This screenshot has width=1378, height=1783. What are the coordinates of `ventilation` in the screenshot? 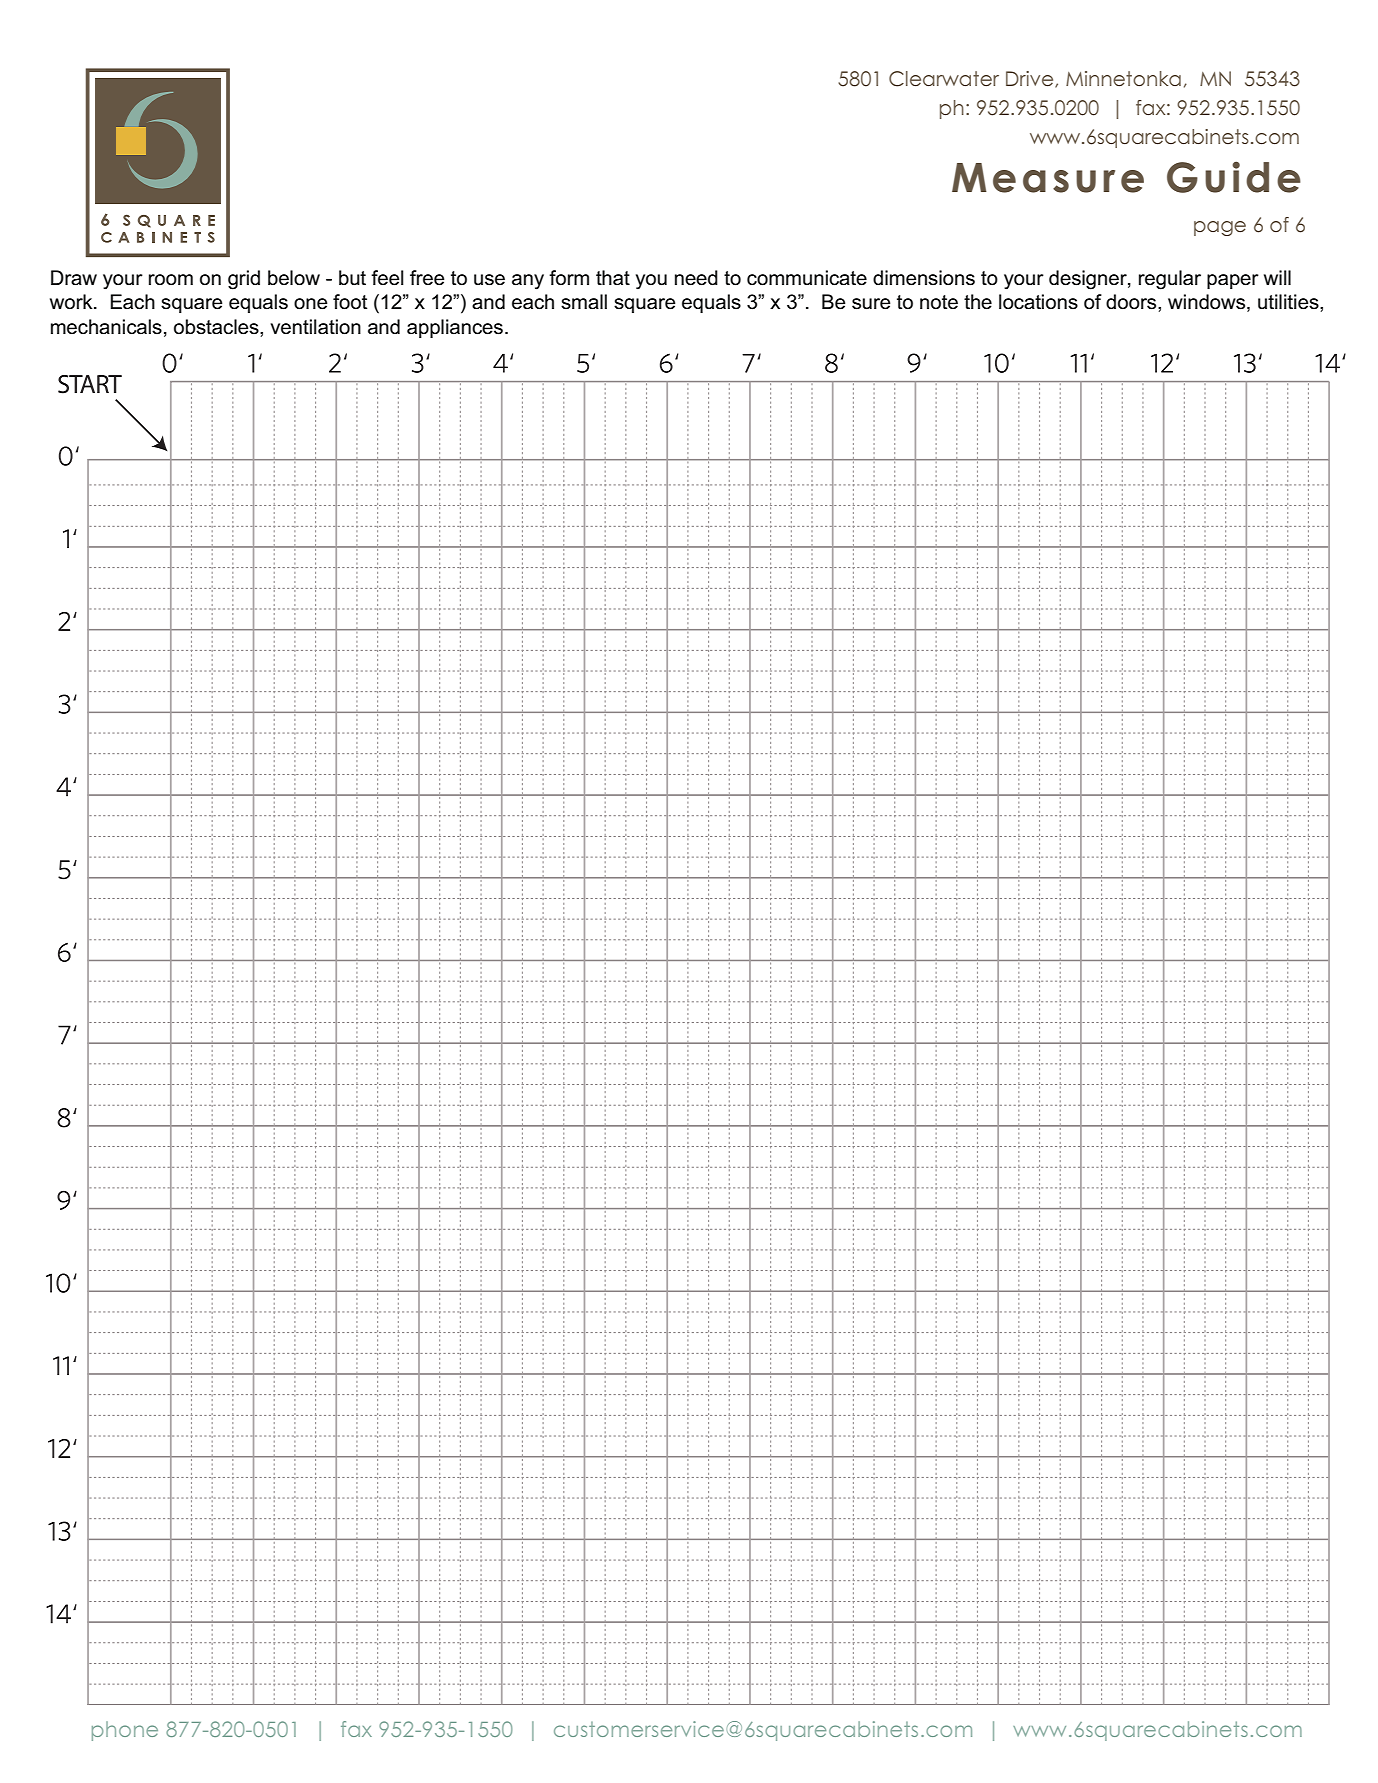 It's located at (315, 327).
